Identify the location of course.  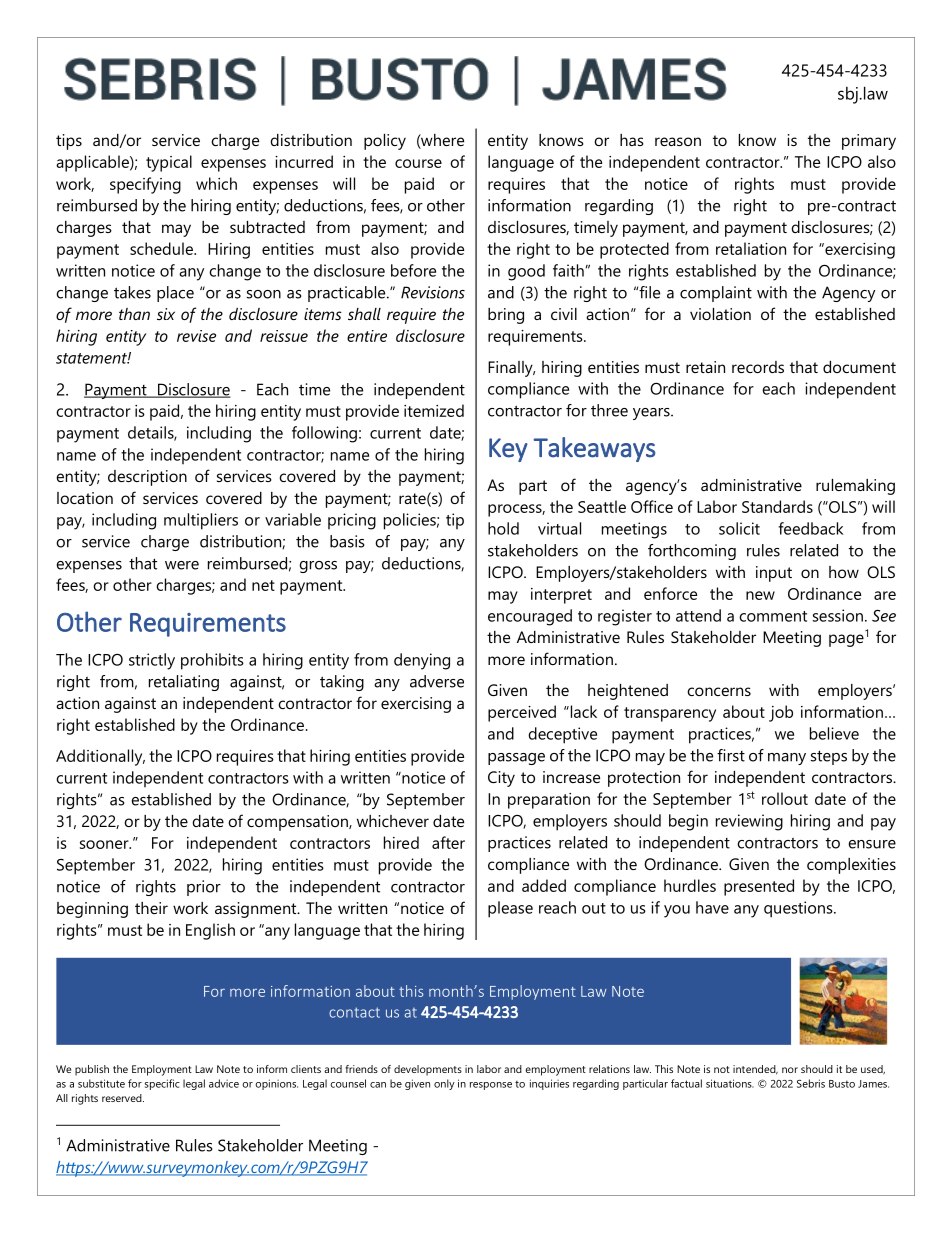
(418, 163).
